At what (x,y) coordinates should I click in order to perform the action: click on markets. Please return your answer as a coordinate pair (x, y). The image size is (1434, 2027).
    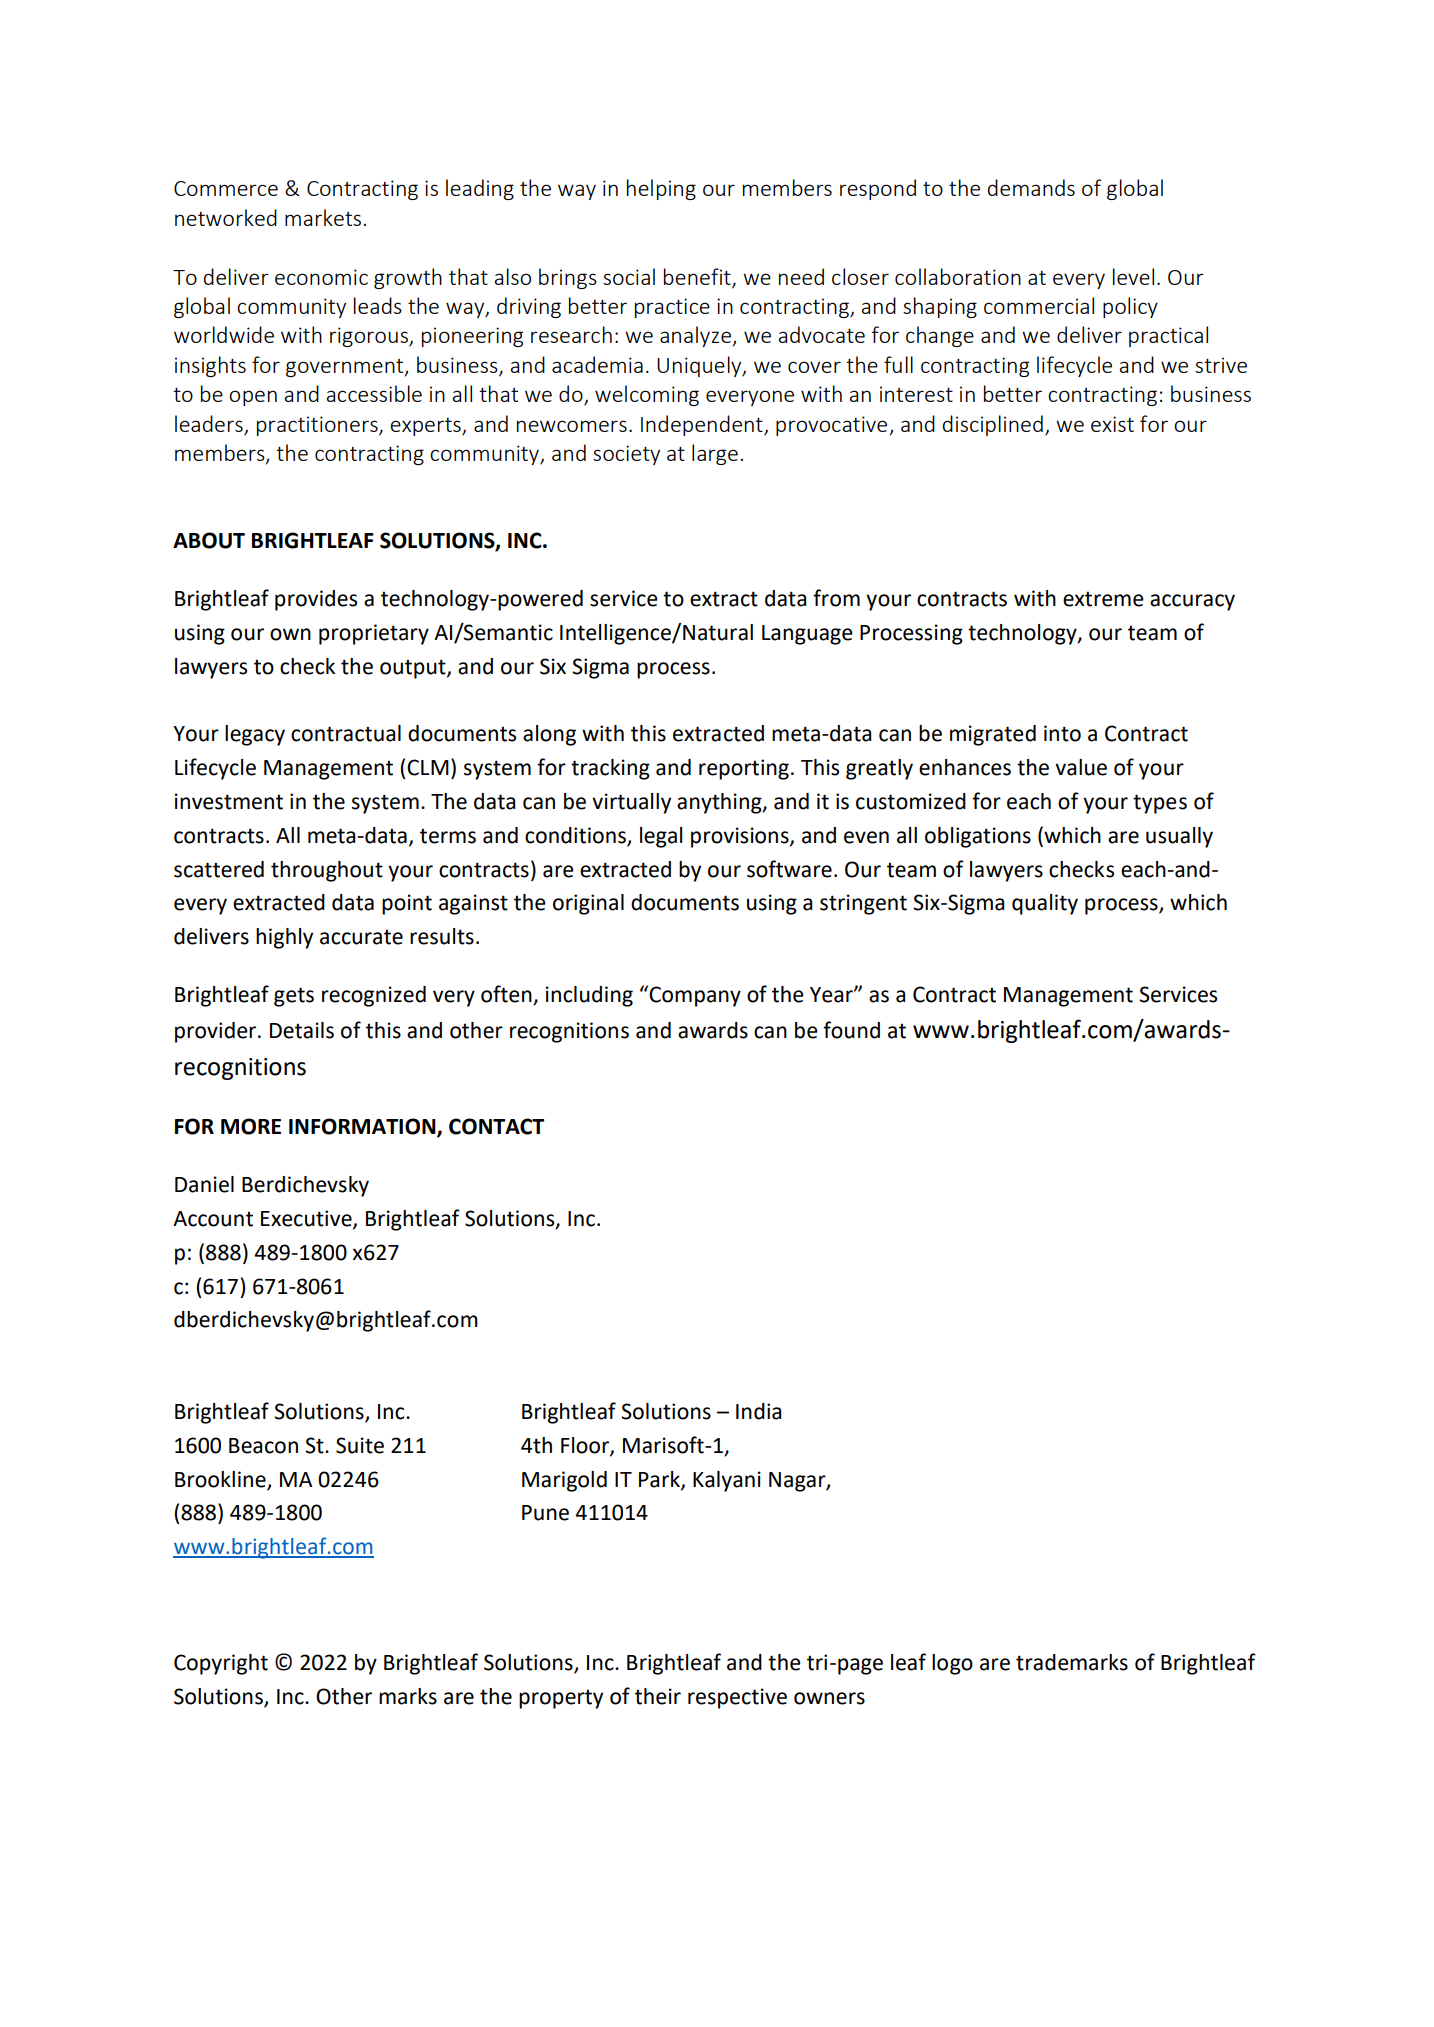
    Looking at the image, I should click on (323, 217).
